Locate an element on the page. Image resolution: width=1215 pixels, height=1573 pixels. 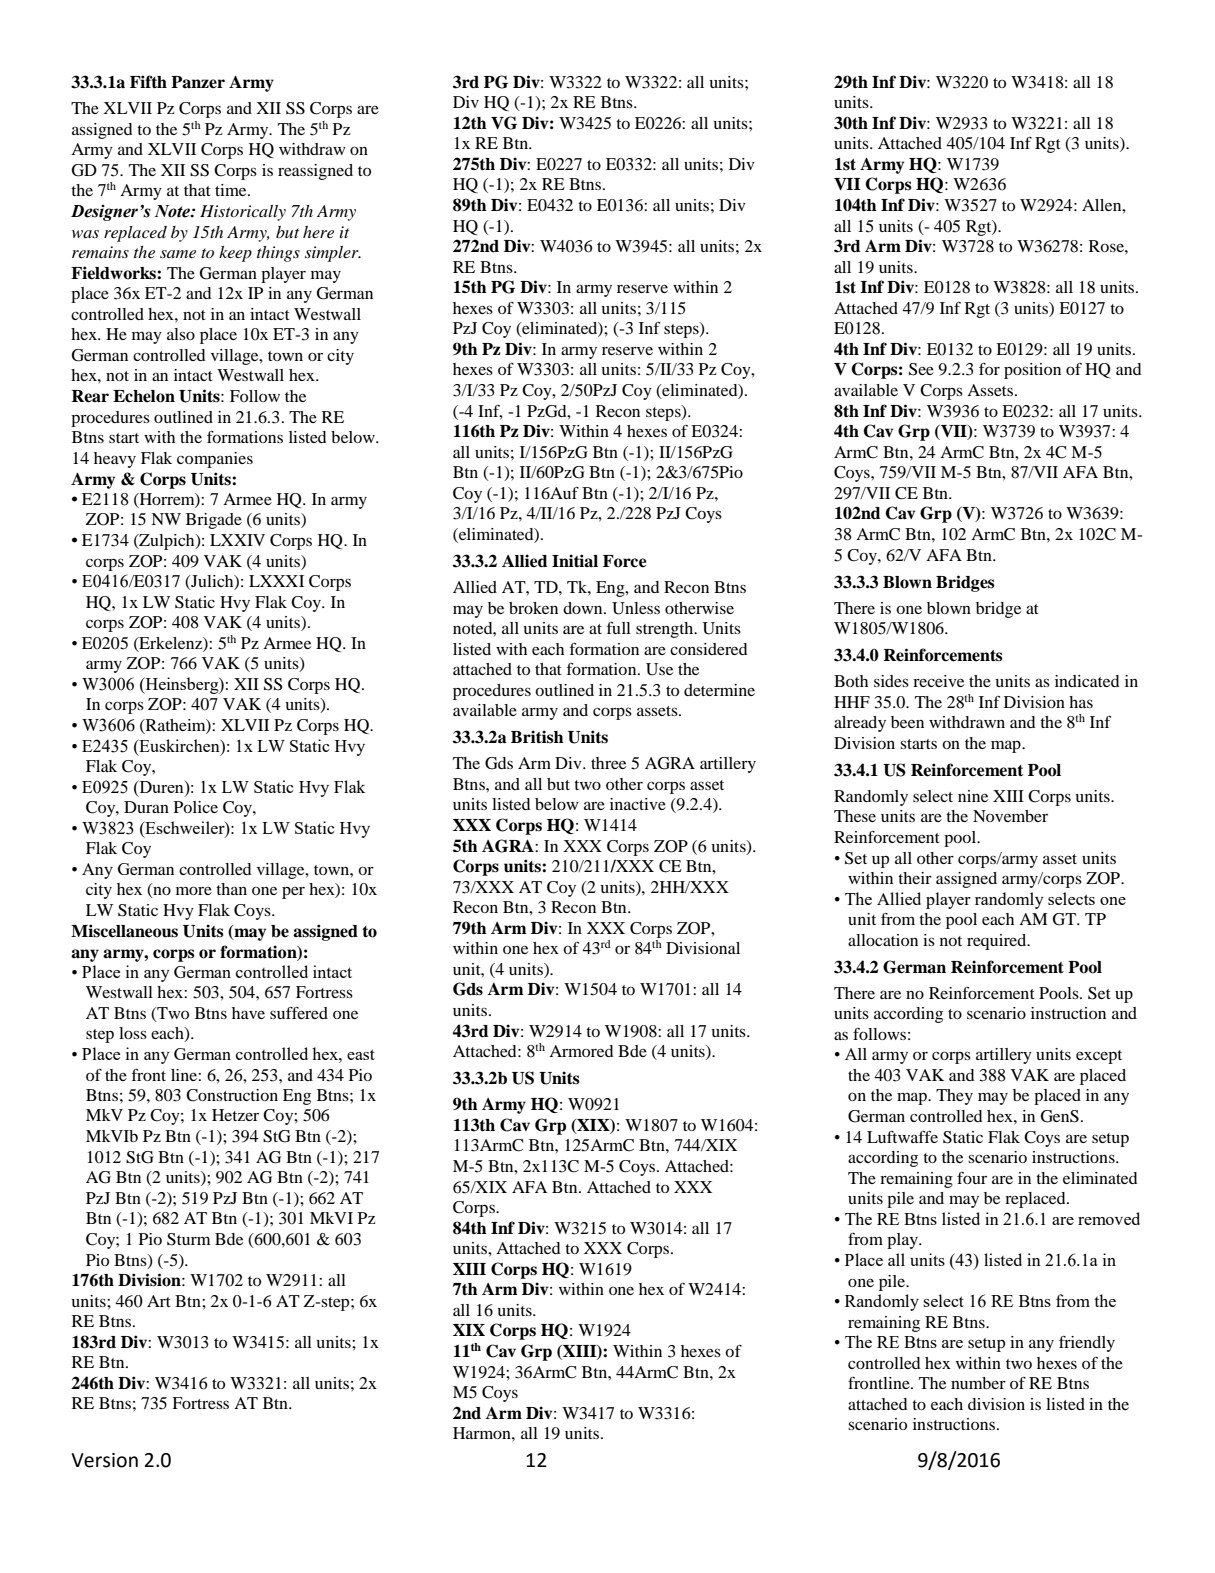
Version is located at coordinates (104, 1460).
